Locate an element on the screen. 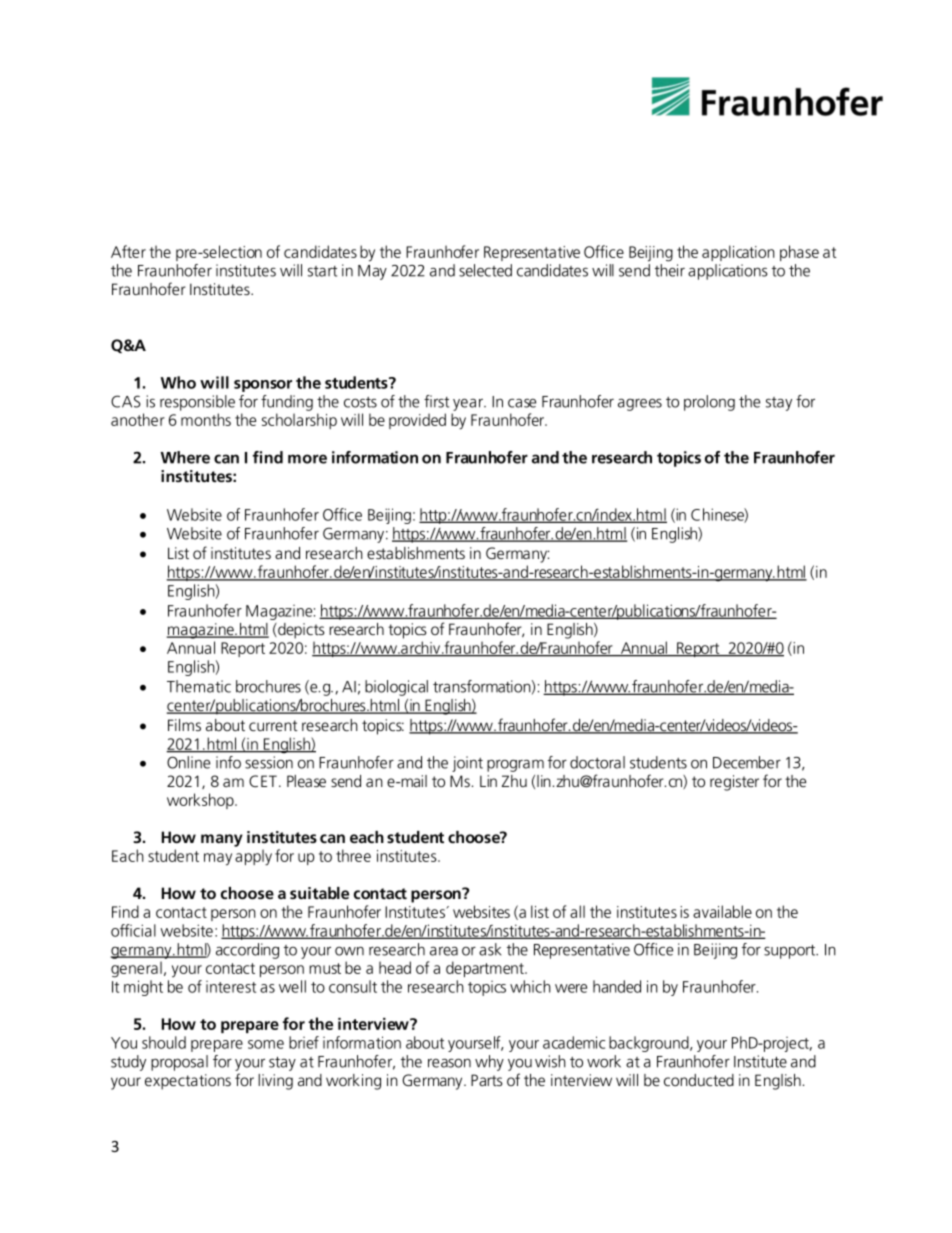 The width and height of the screenshot is (952, 1233). After is located at coordinates (128, 251).
